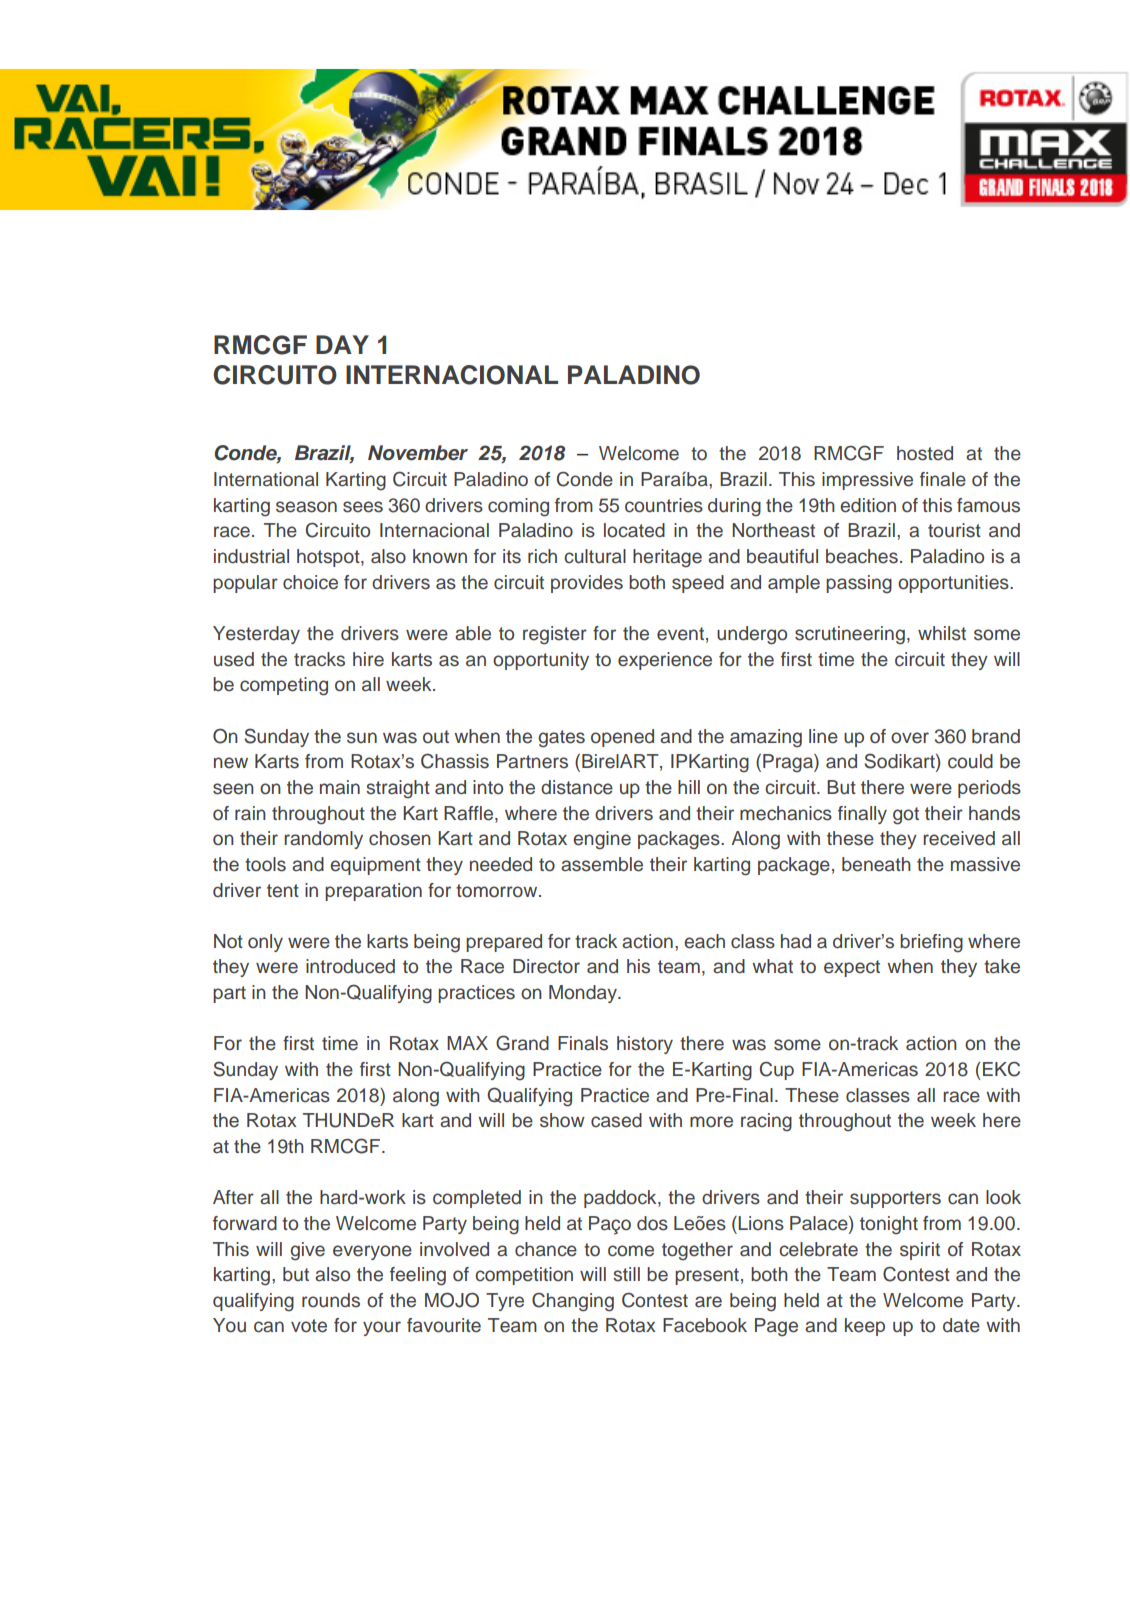 The height and width of the screenshot is (1599, 1130). I want to click on impressive, so click(867, 481).
